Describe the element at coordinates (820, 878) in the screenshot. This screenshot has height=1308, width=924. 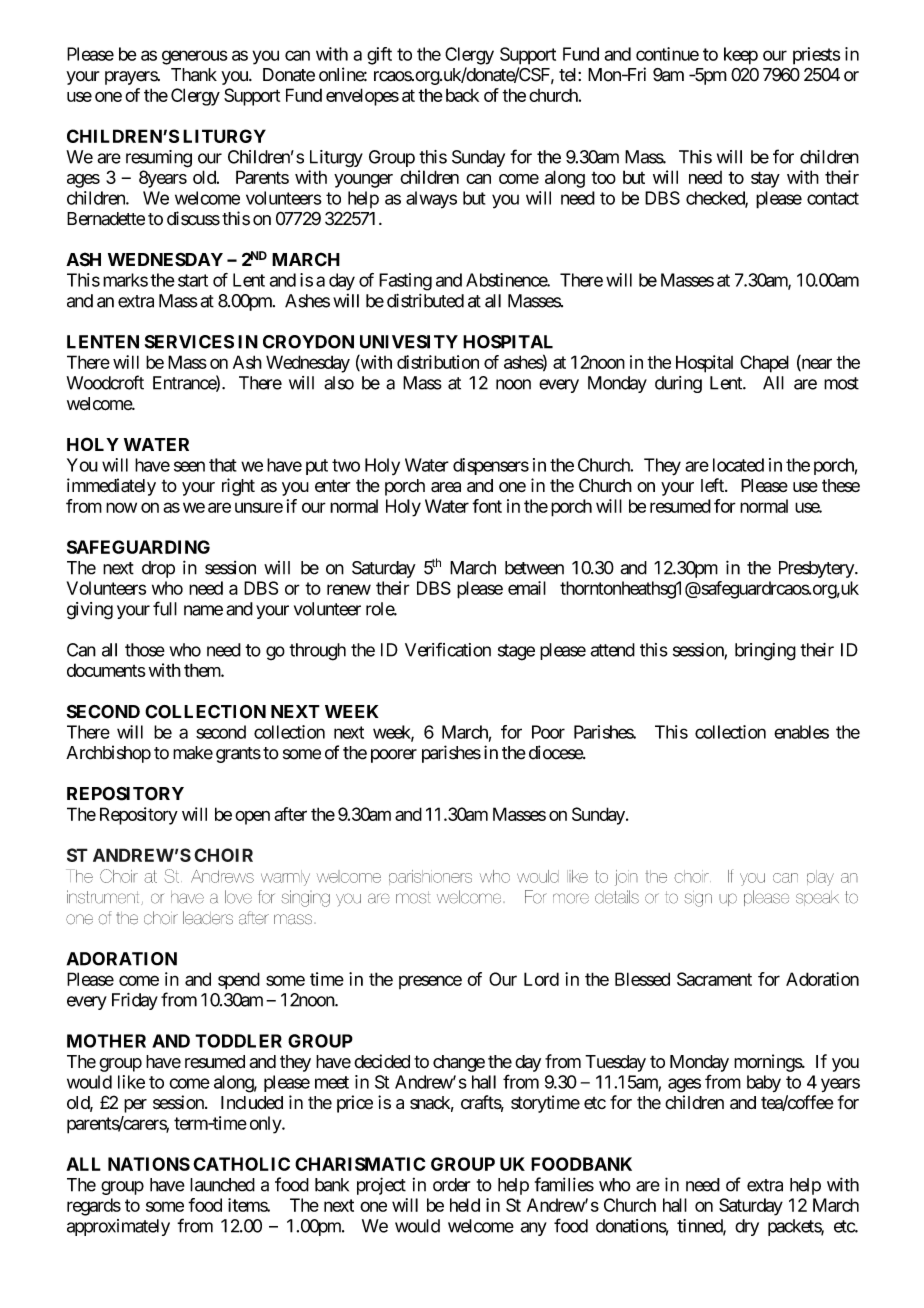
I see `play` at that location.
